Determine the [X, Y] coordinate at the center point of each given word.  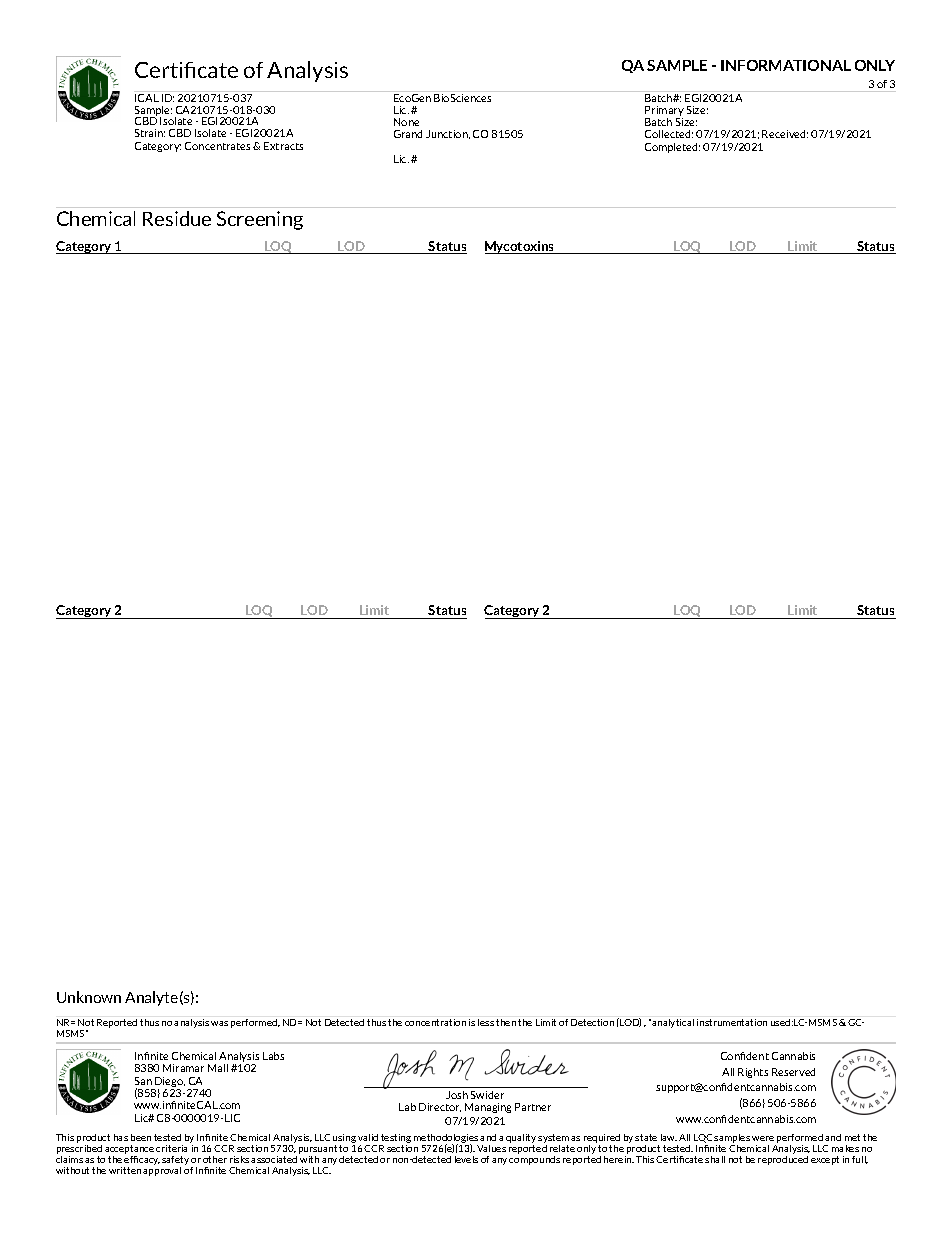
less [486, 1022]
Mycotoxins [521, 247]
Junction [448, 134]
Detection [592, 1022]
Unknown [89, 997]
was [219, 1023]
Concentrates [217, 146]
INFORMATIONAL [786, 65]
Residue [177, 218]
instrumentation [732, 1022]
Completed [672, 148]
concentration [435, 1022]
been [141, 1137]
